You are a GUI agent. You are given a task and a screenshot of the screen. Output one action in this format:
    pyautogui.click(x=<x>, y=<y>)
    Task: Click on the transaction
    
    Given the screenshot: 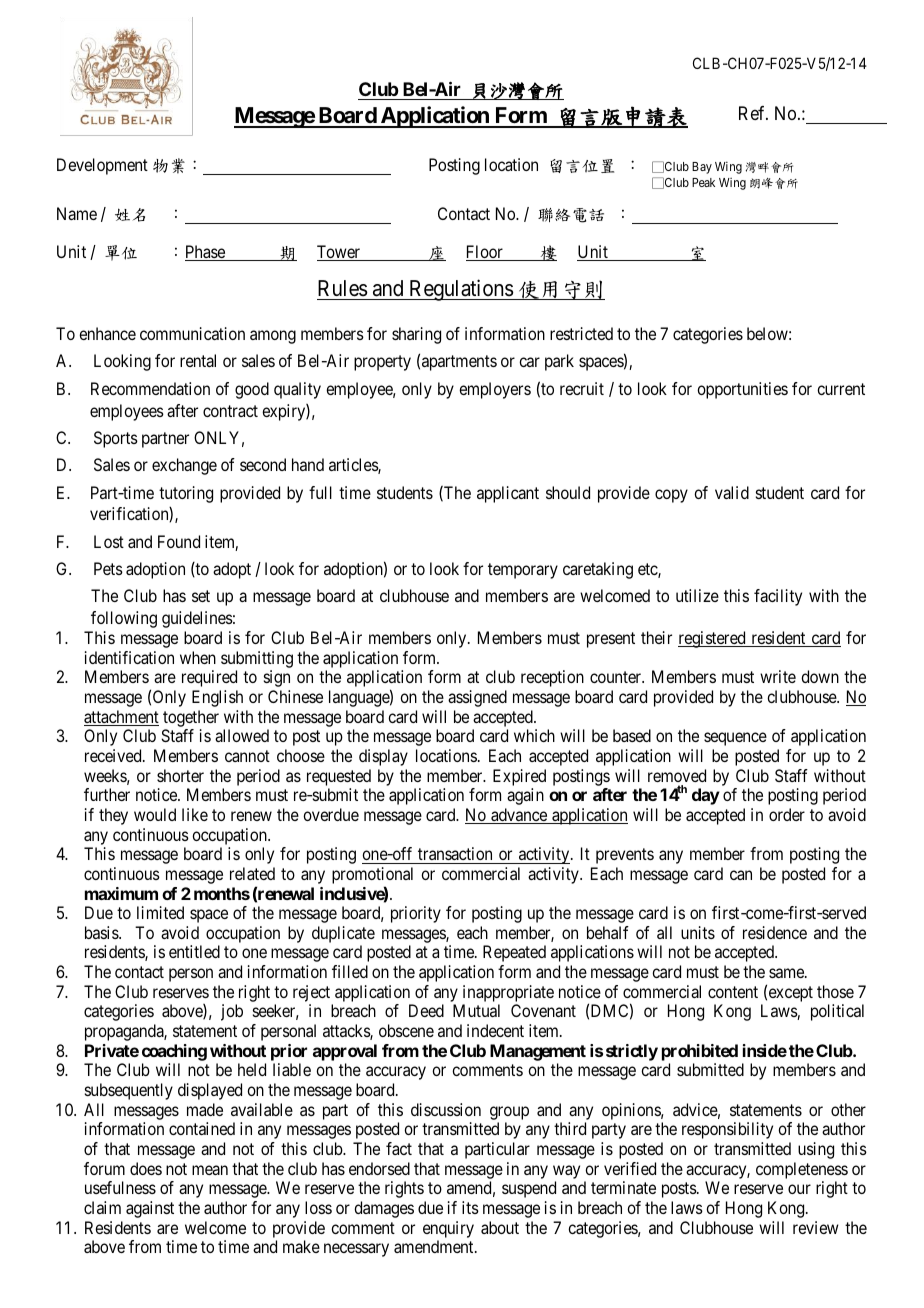 What is the action you would take?
    pyautogui.click(x=455, y=853)
